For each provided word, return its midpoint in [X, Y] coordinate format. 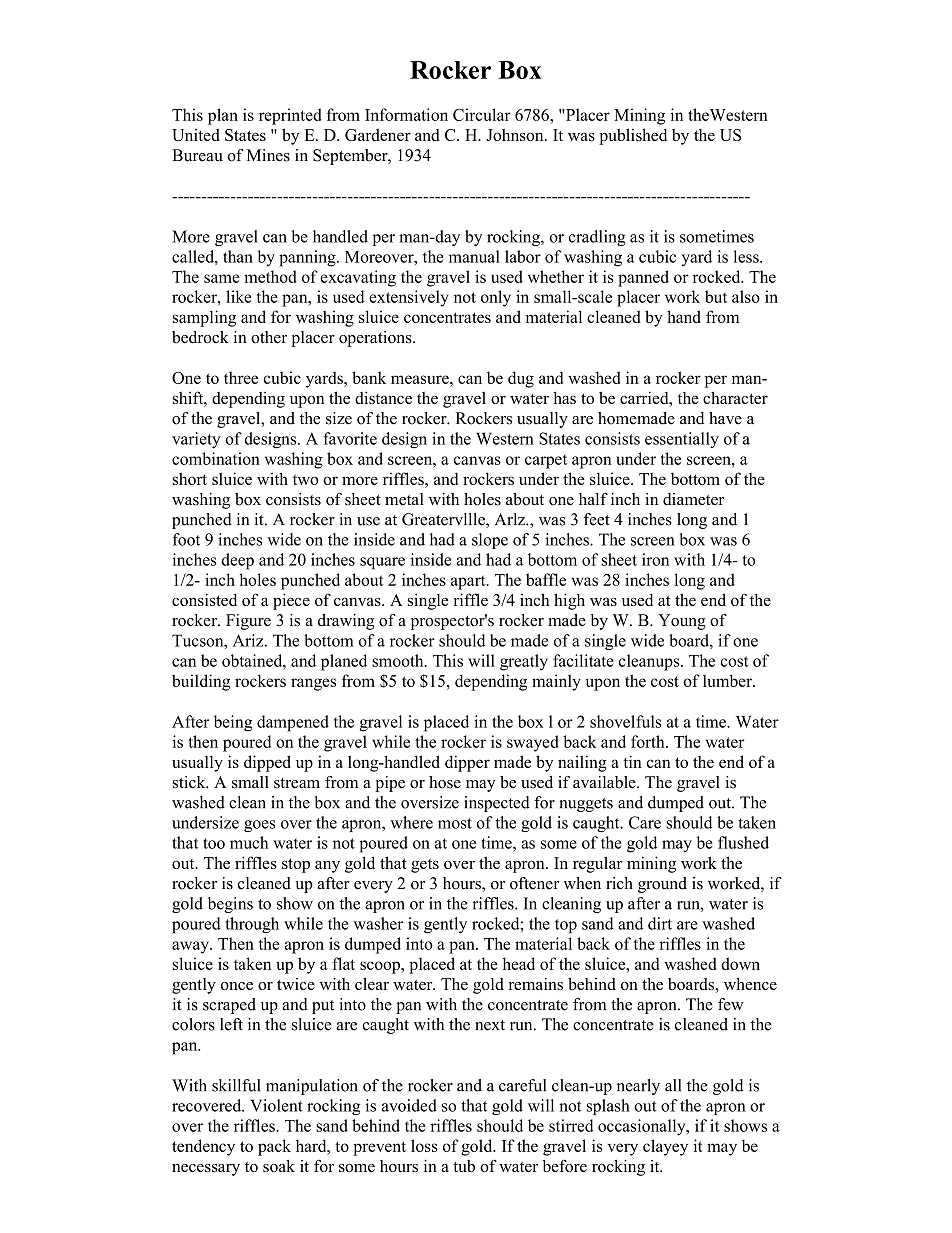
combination [216, 458]
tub [464, 1166]
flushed [743, 842]
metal [404, 499]
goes [259, 826]
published [633, 136]
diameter [693, 499]
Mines [268, 155]
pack [274, 1147]
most [455, 823]
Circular [482, 114]
